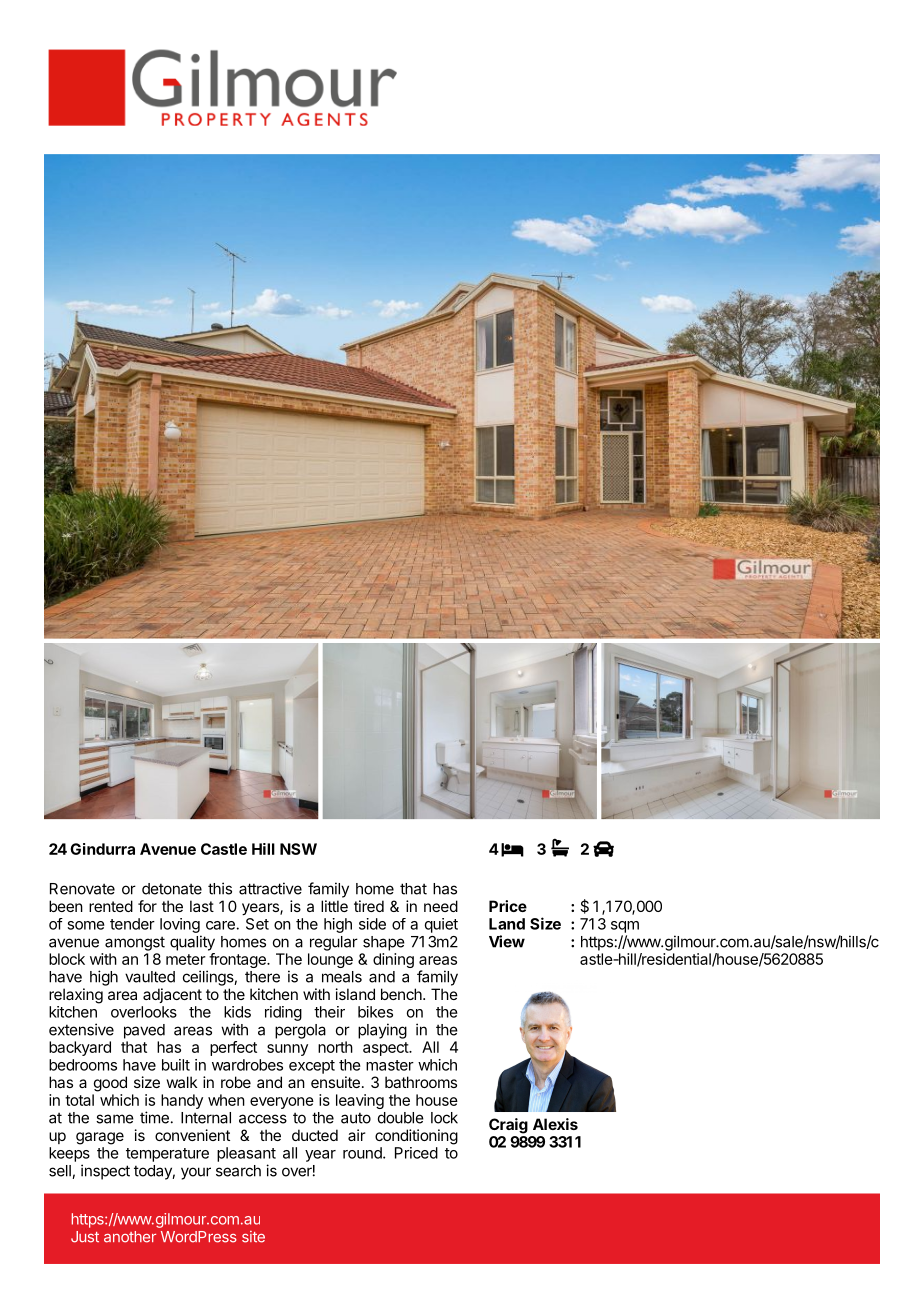 The height and width of the screenshot is (1308, 924). What do you see at coordinates (312, 1067) in the screenshot?
I see `except` at bounding box center [312, 1067].
